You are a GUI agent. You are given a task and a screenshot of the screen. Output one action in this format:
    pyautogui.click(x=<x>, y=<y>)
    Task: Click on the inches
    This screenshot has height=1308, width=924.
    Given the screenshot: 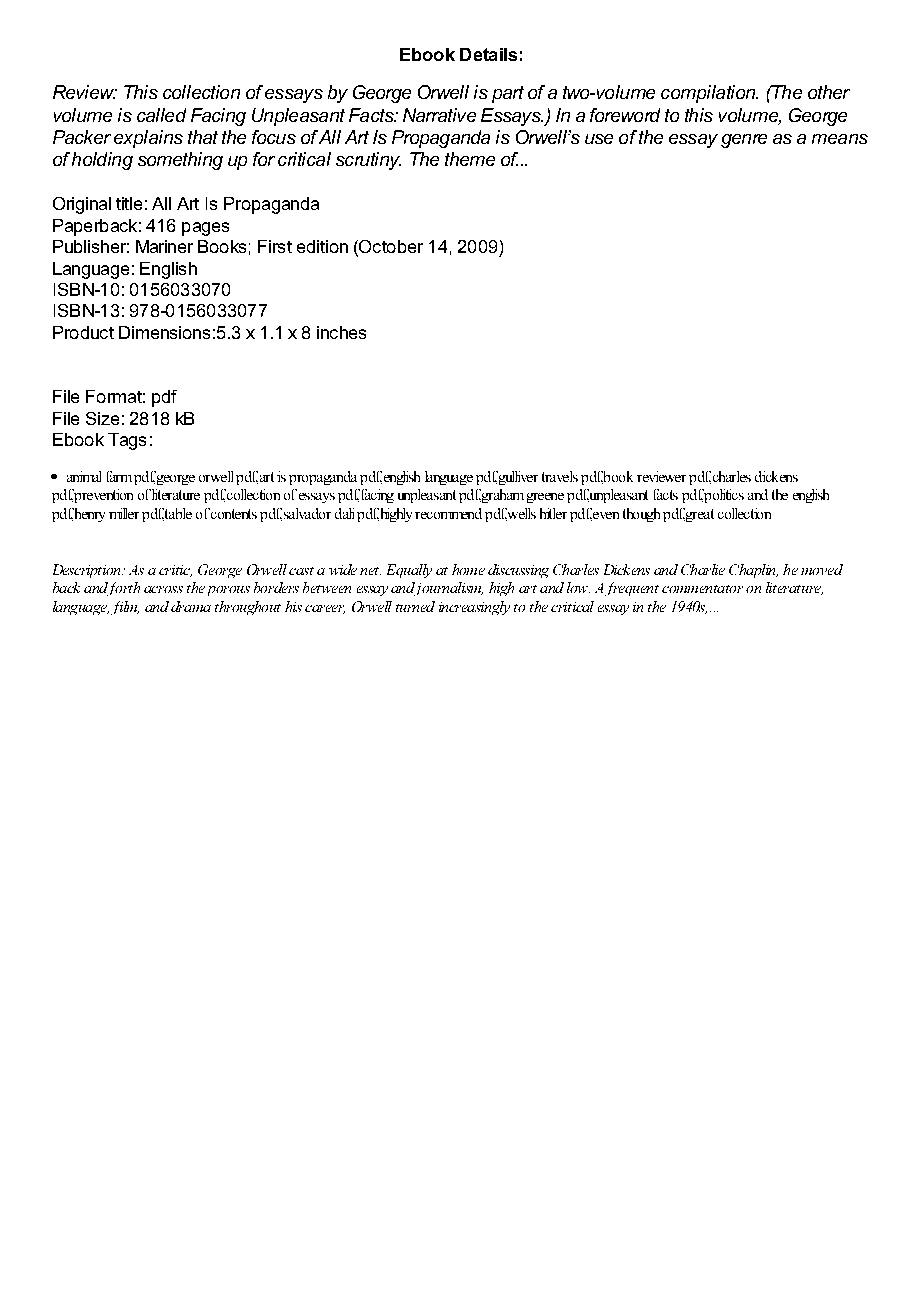 What is the action you would take?
    pyautogui.click(x=341, y=332)
